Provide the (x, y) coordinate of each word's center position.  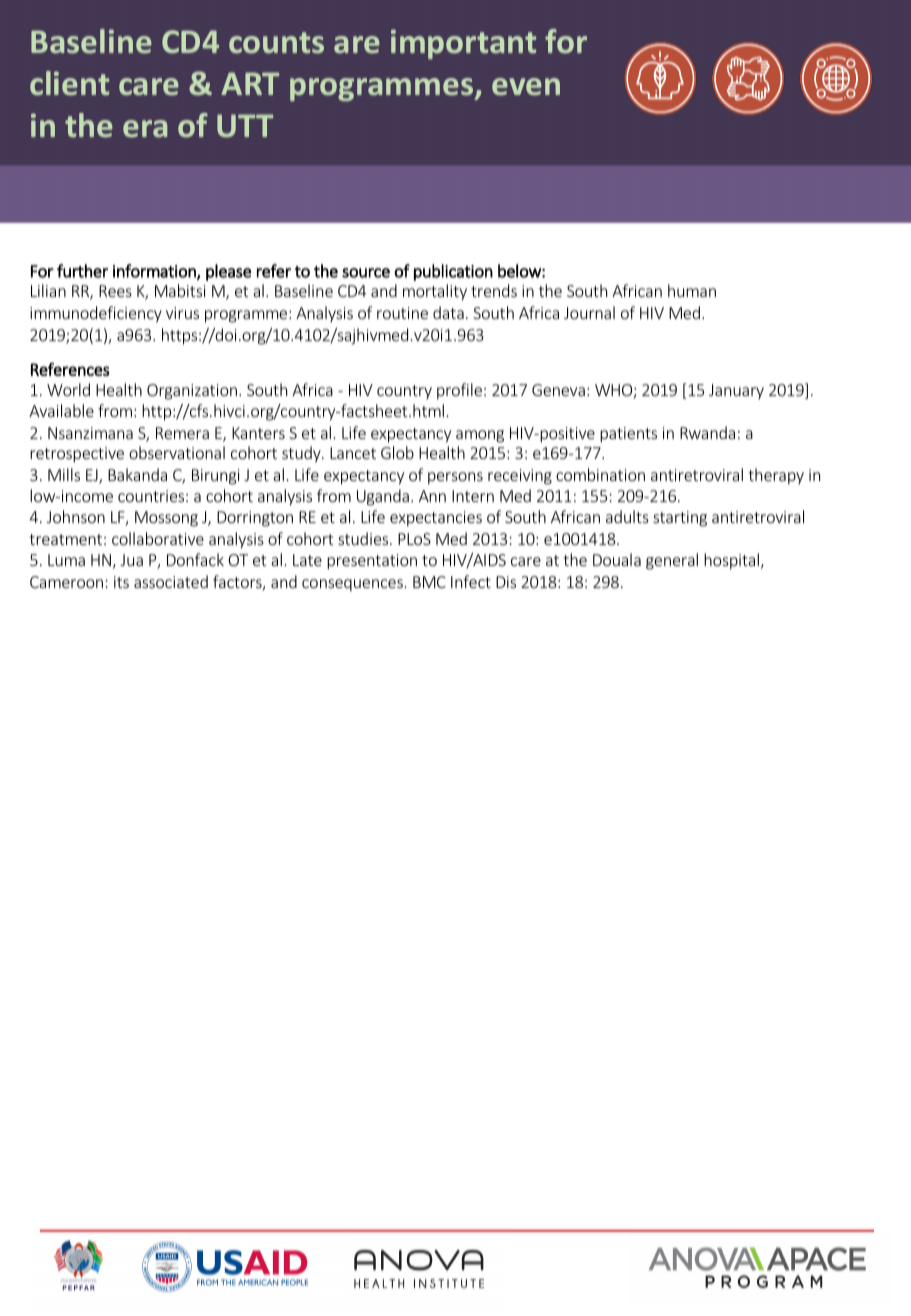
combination (600, 474)
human (692, 290)
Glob (397, 452)
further (82, 271)
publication (453, 272)
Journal (589, 312)
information (155, 272)
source (366, 273)
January (736, 391)
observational (177, 452)
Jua (131, 560)
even (526, 87)
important (463, 44)
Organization (193, 392)
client (69, 83)
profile (459, 391)
